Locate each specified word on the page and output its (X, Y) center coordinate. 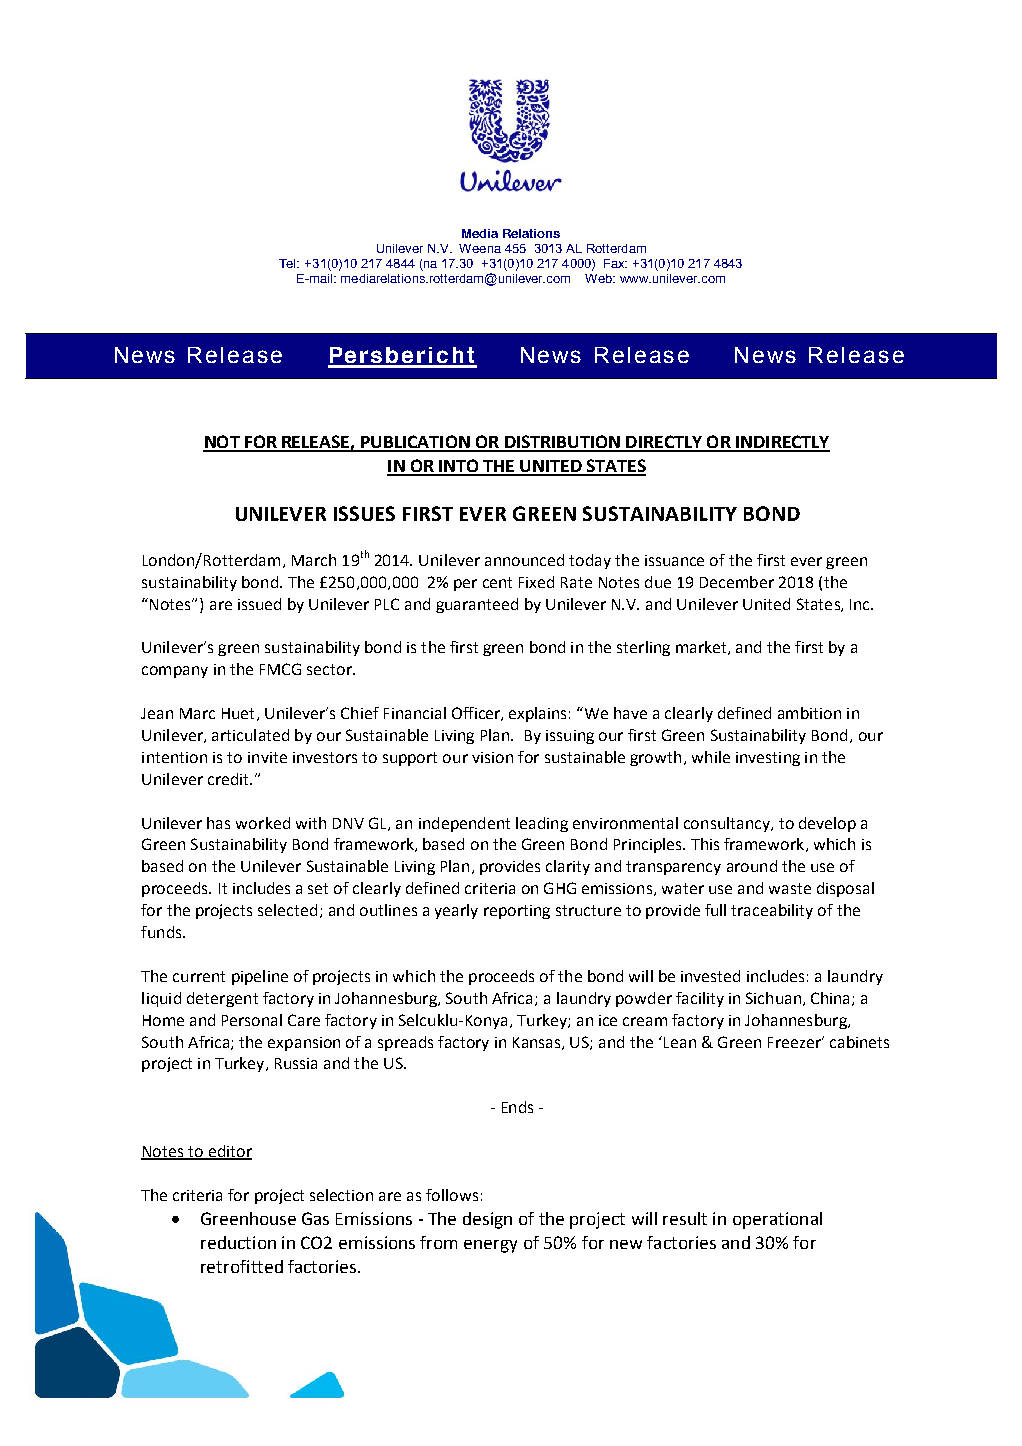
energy (490, 1246)
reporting (517, 912)
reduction (238, 1242)
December (737, 582)
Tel (289, 263)
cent (497, 582)
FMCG (280, 669)
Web (600, 278)
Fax (615, 263)
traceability (772, 911)
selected (287, 910)
